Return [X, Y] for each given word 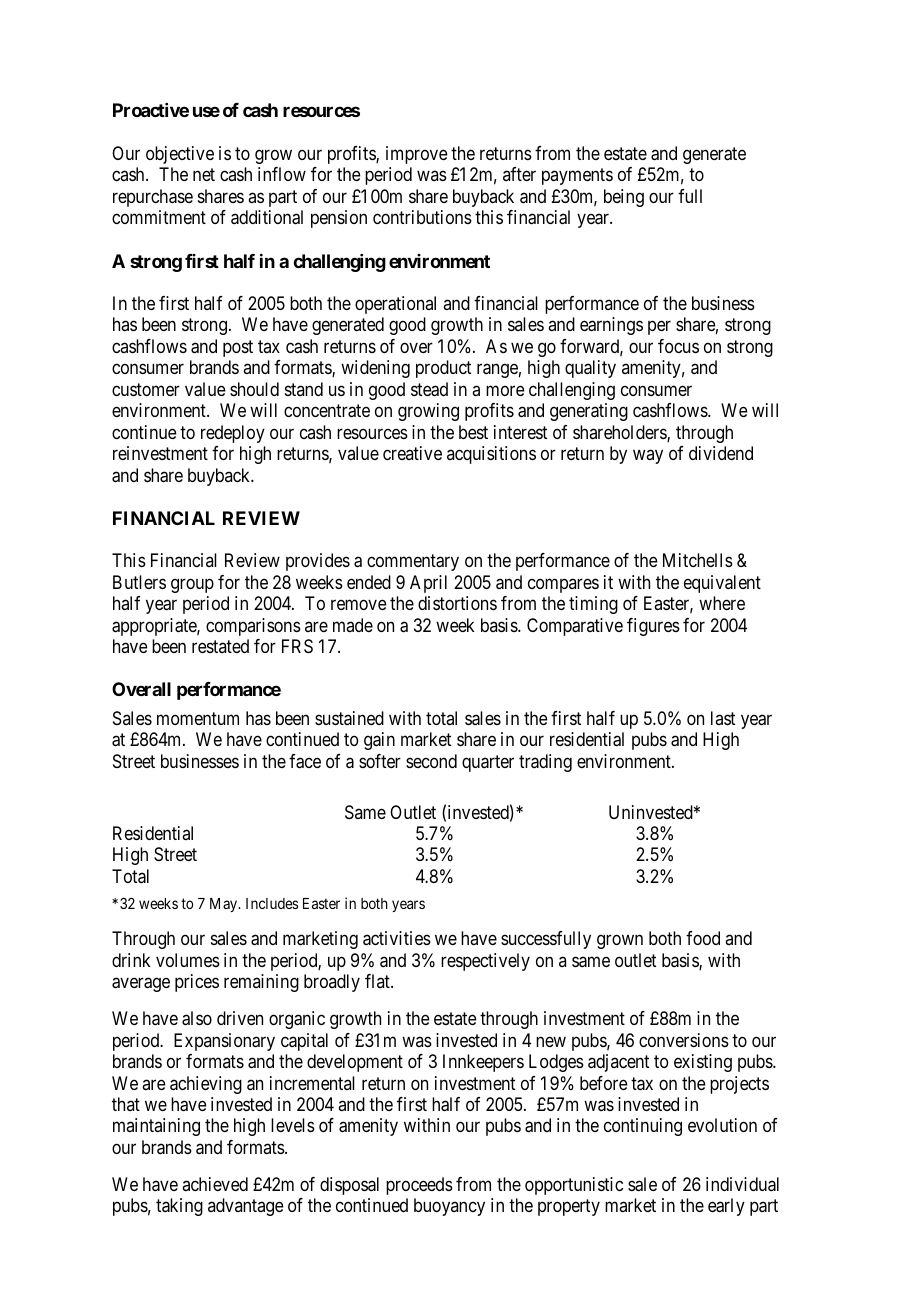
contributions [422, 217]
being [624, 198]
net [204, 175]
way [648, 457]
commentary [413, 562]
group [192, 585]
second [431, 761]
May [225, 905]
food [703, 938]
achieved [215, 1184]
